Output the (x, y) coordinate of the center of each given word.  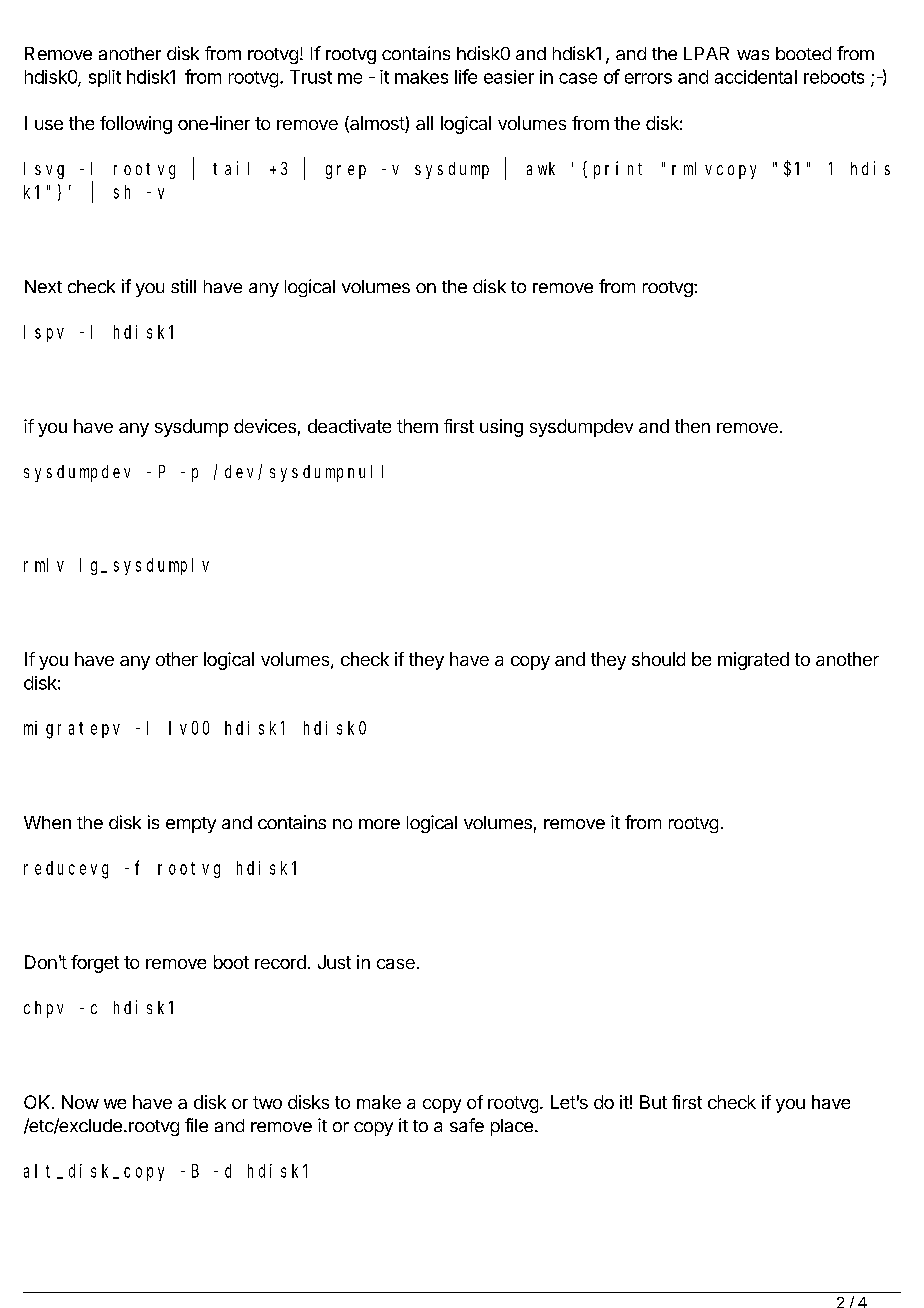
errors (648, 78)
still (183, 286)
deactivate (349, 426)
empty (191, 825)
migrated (753, 661)
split (105, 78)
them (417, 426)
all (424, 123)
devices (265, 426)
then (692, 426)
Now (80, 1102)
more (379, 824)
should (658, 659)
